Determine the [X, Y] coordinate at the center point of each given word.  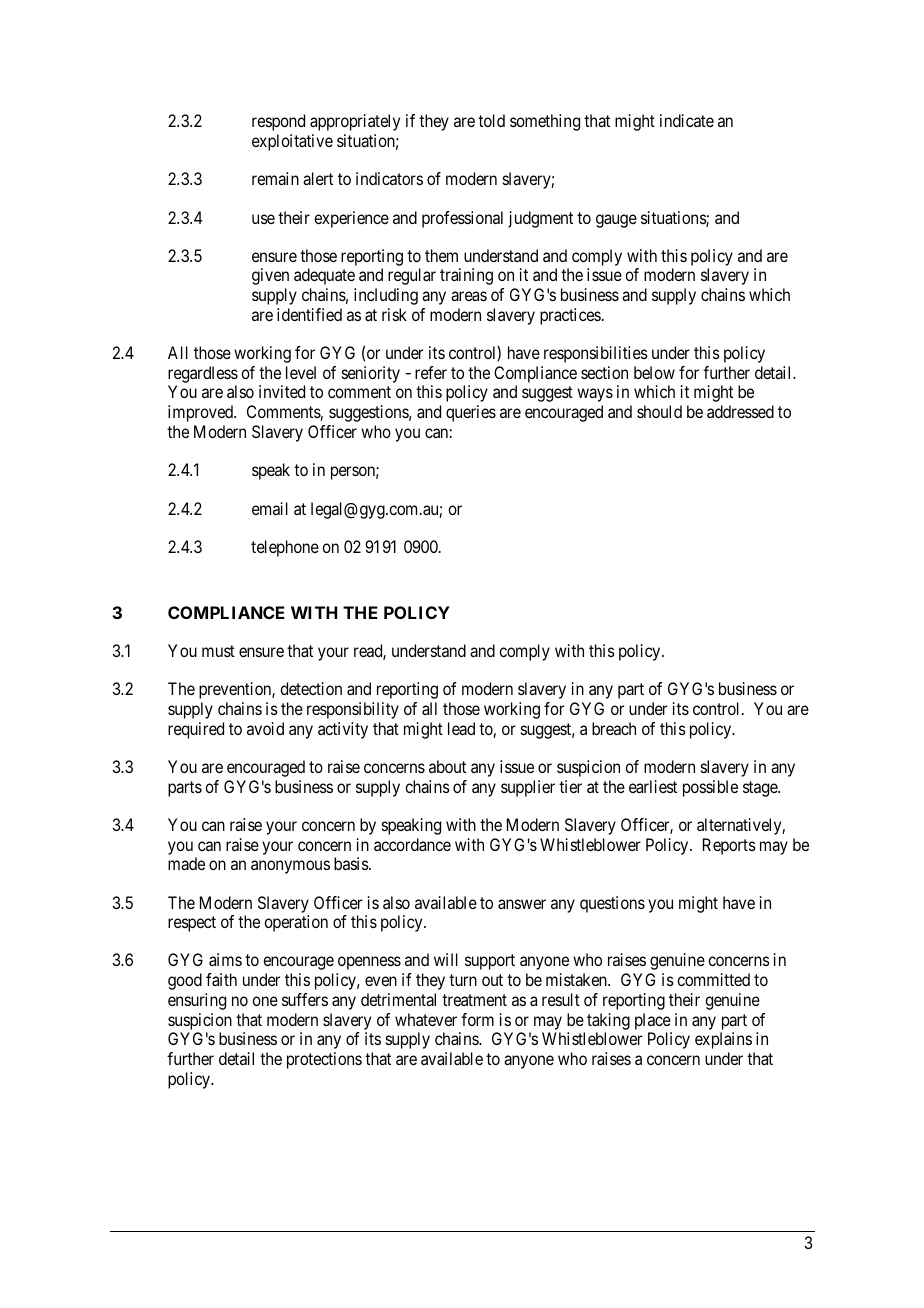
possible [710, 788]
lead [461, 728]
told [491, 120]
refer [431, 372]
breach [614, 728]
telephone [285, 548]
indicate [687, 120]
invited [282, 391]
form [477, 1019]
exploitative [292, 142]
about [447, 766]
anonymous [290, 867]
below [654, 372]
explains [723, 1040]
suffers [305, 999]
